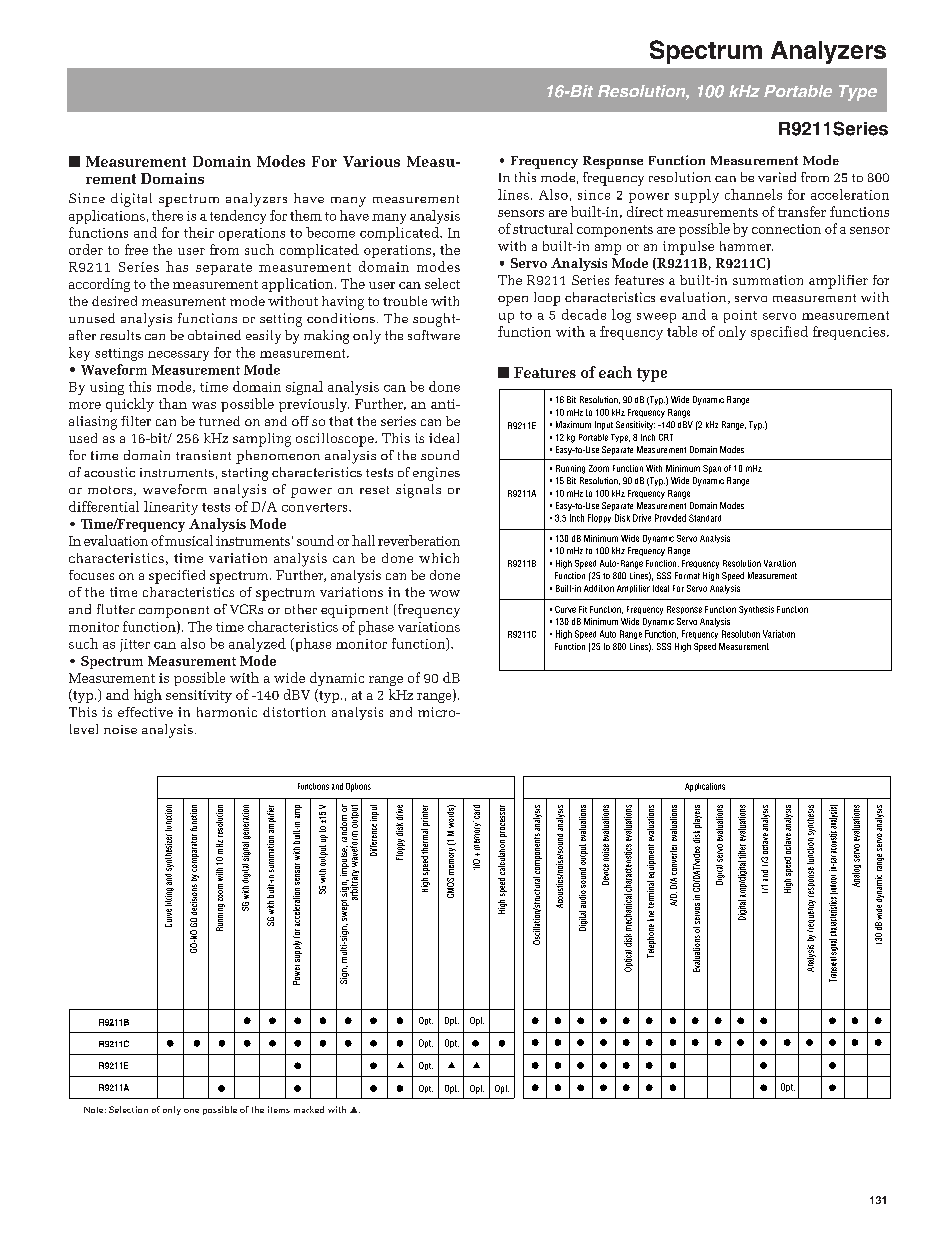 The image size is (952, 1233). What do you see at coordinates (687, 575) in the document?
I see `Format` at bounding box center [687, 575].
